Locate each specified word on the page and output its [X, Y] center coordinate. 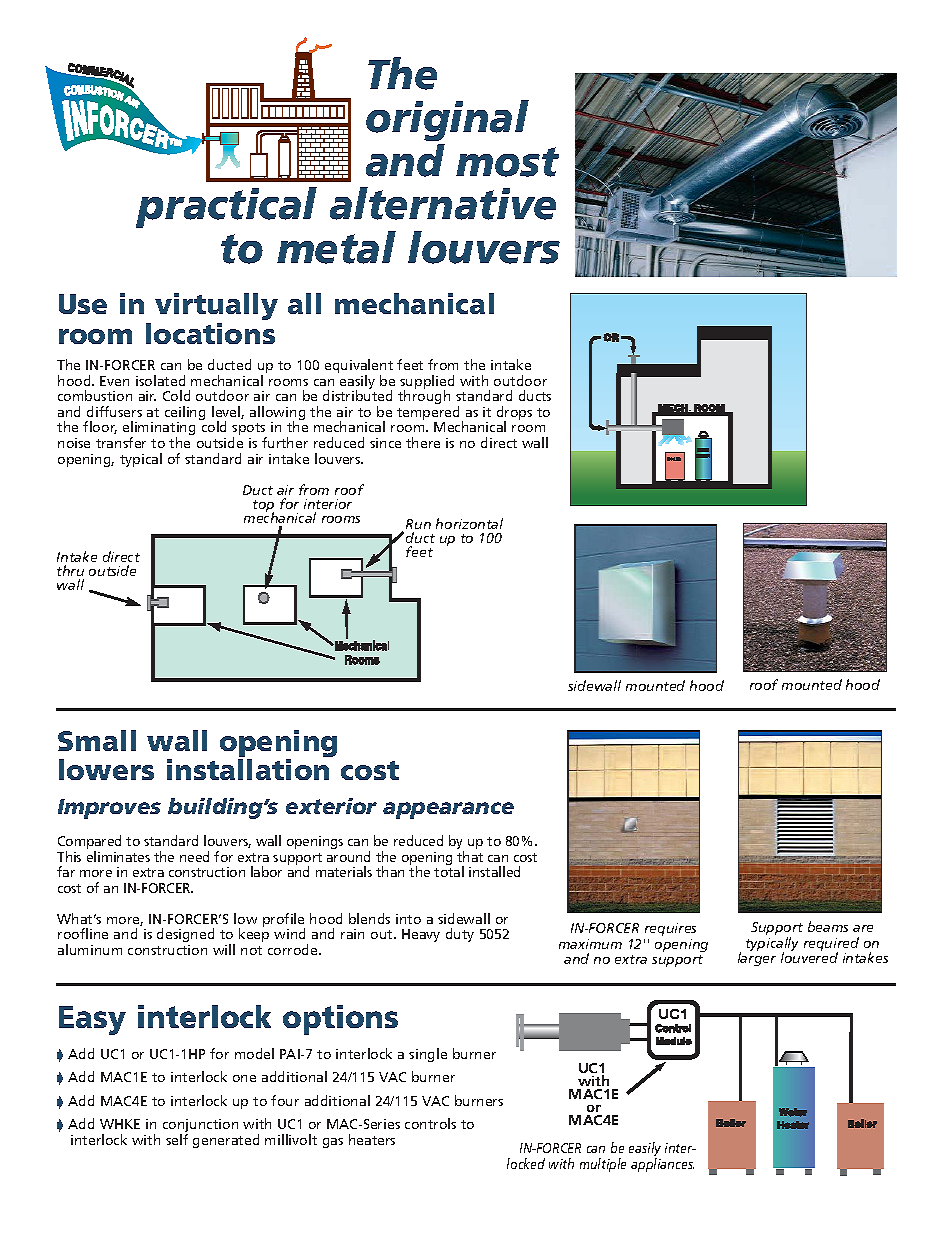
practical [226, 207]
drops [514, 414]
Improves [109, 809]
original [447, 120]
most [507, 162]
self [177, 1139]
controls [430, 1123]
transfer [121, 442]
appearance [448, 810]
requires [670, 929]
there [423, 442]
